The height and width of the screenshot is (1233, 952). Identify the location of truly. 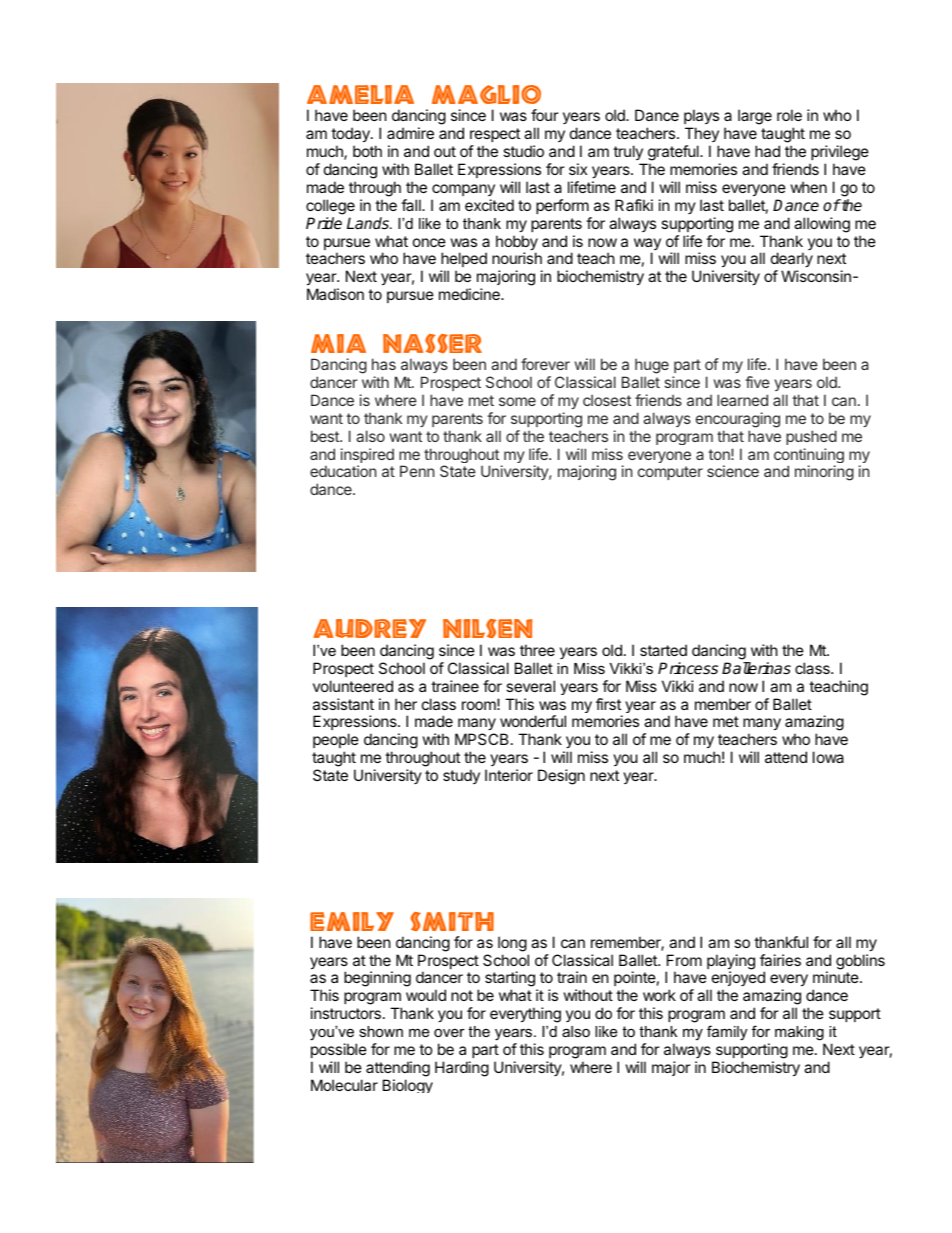
(628, 152).
